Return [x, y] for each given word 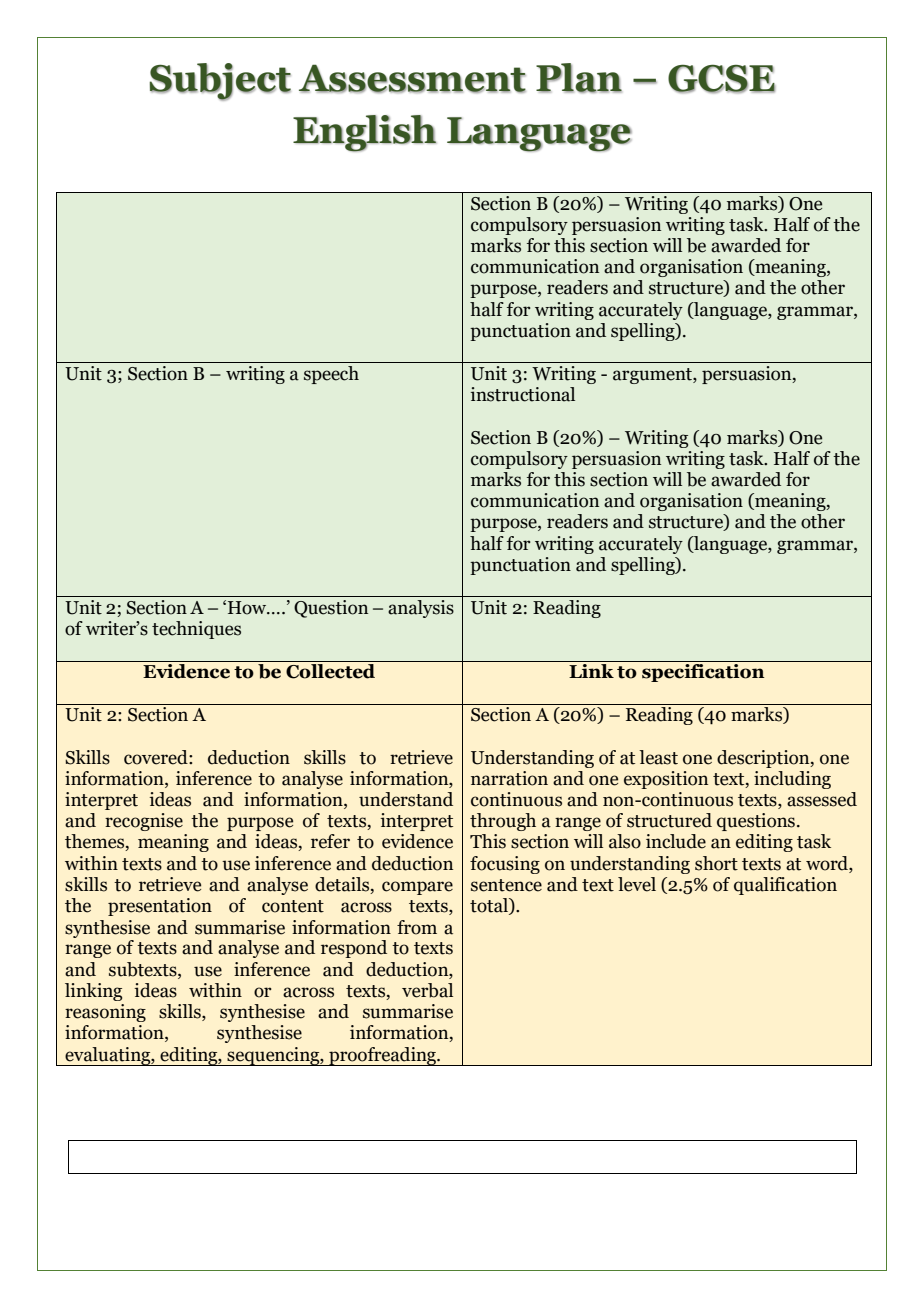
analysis [421, 609]
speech [331, 375]
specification [703, 673]
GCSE [722, 78]
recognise [144, 822]
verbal [427, 990]
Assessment [412, 78]
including [792, 780]
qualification [785, 886]
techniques [196, 630]
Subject [220, 82]
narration [509, 778]
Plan [579, 78]
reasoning [105, 1013]
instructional [523, 394]
